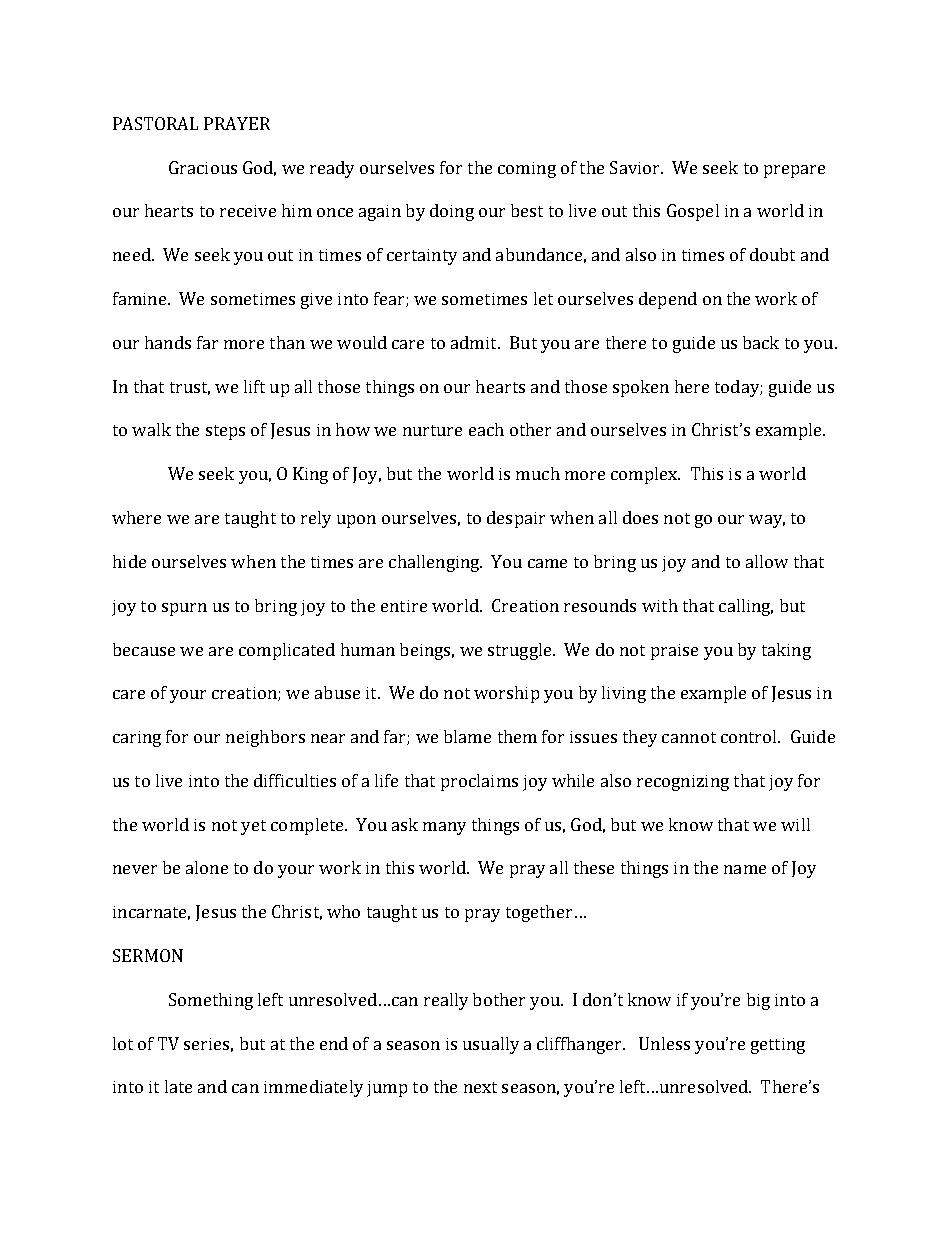  Describe the element at coordinates (265, 738) in the screenshot. I see `neighbors` at that location.
